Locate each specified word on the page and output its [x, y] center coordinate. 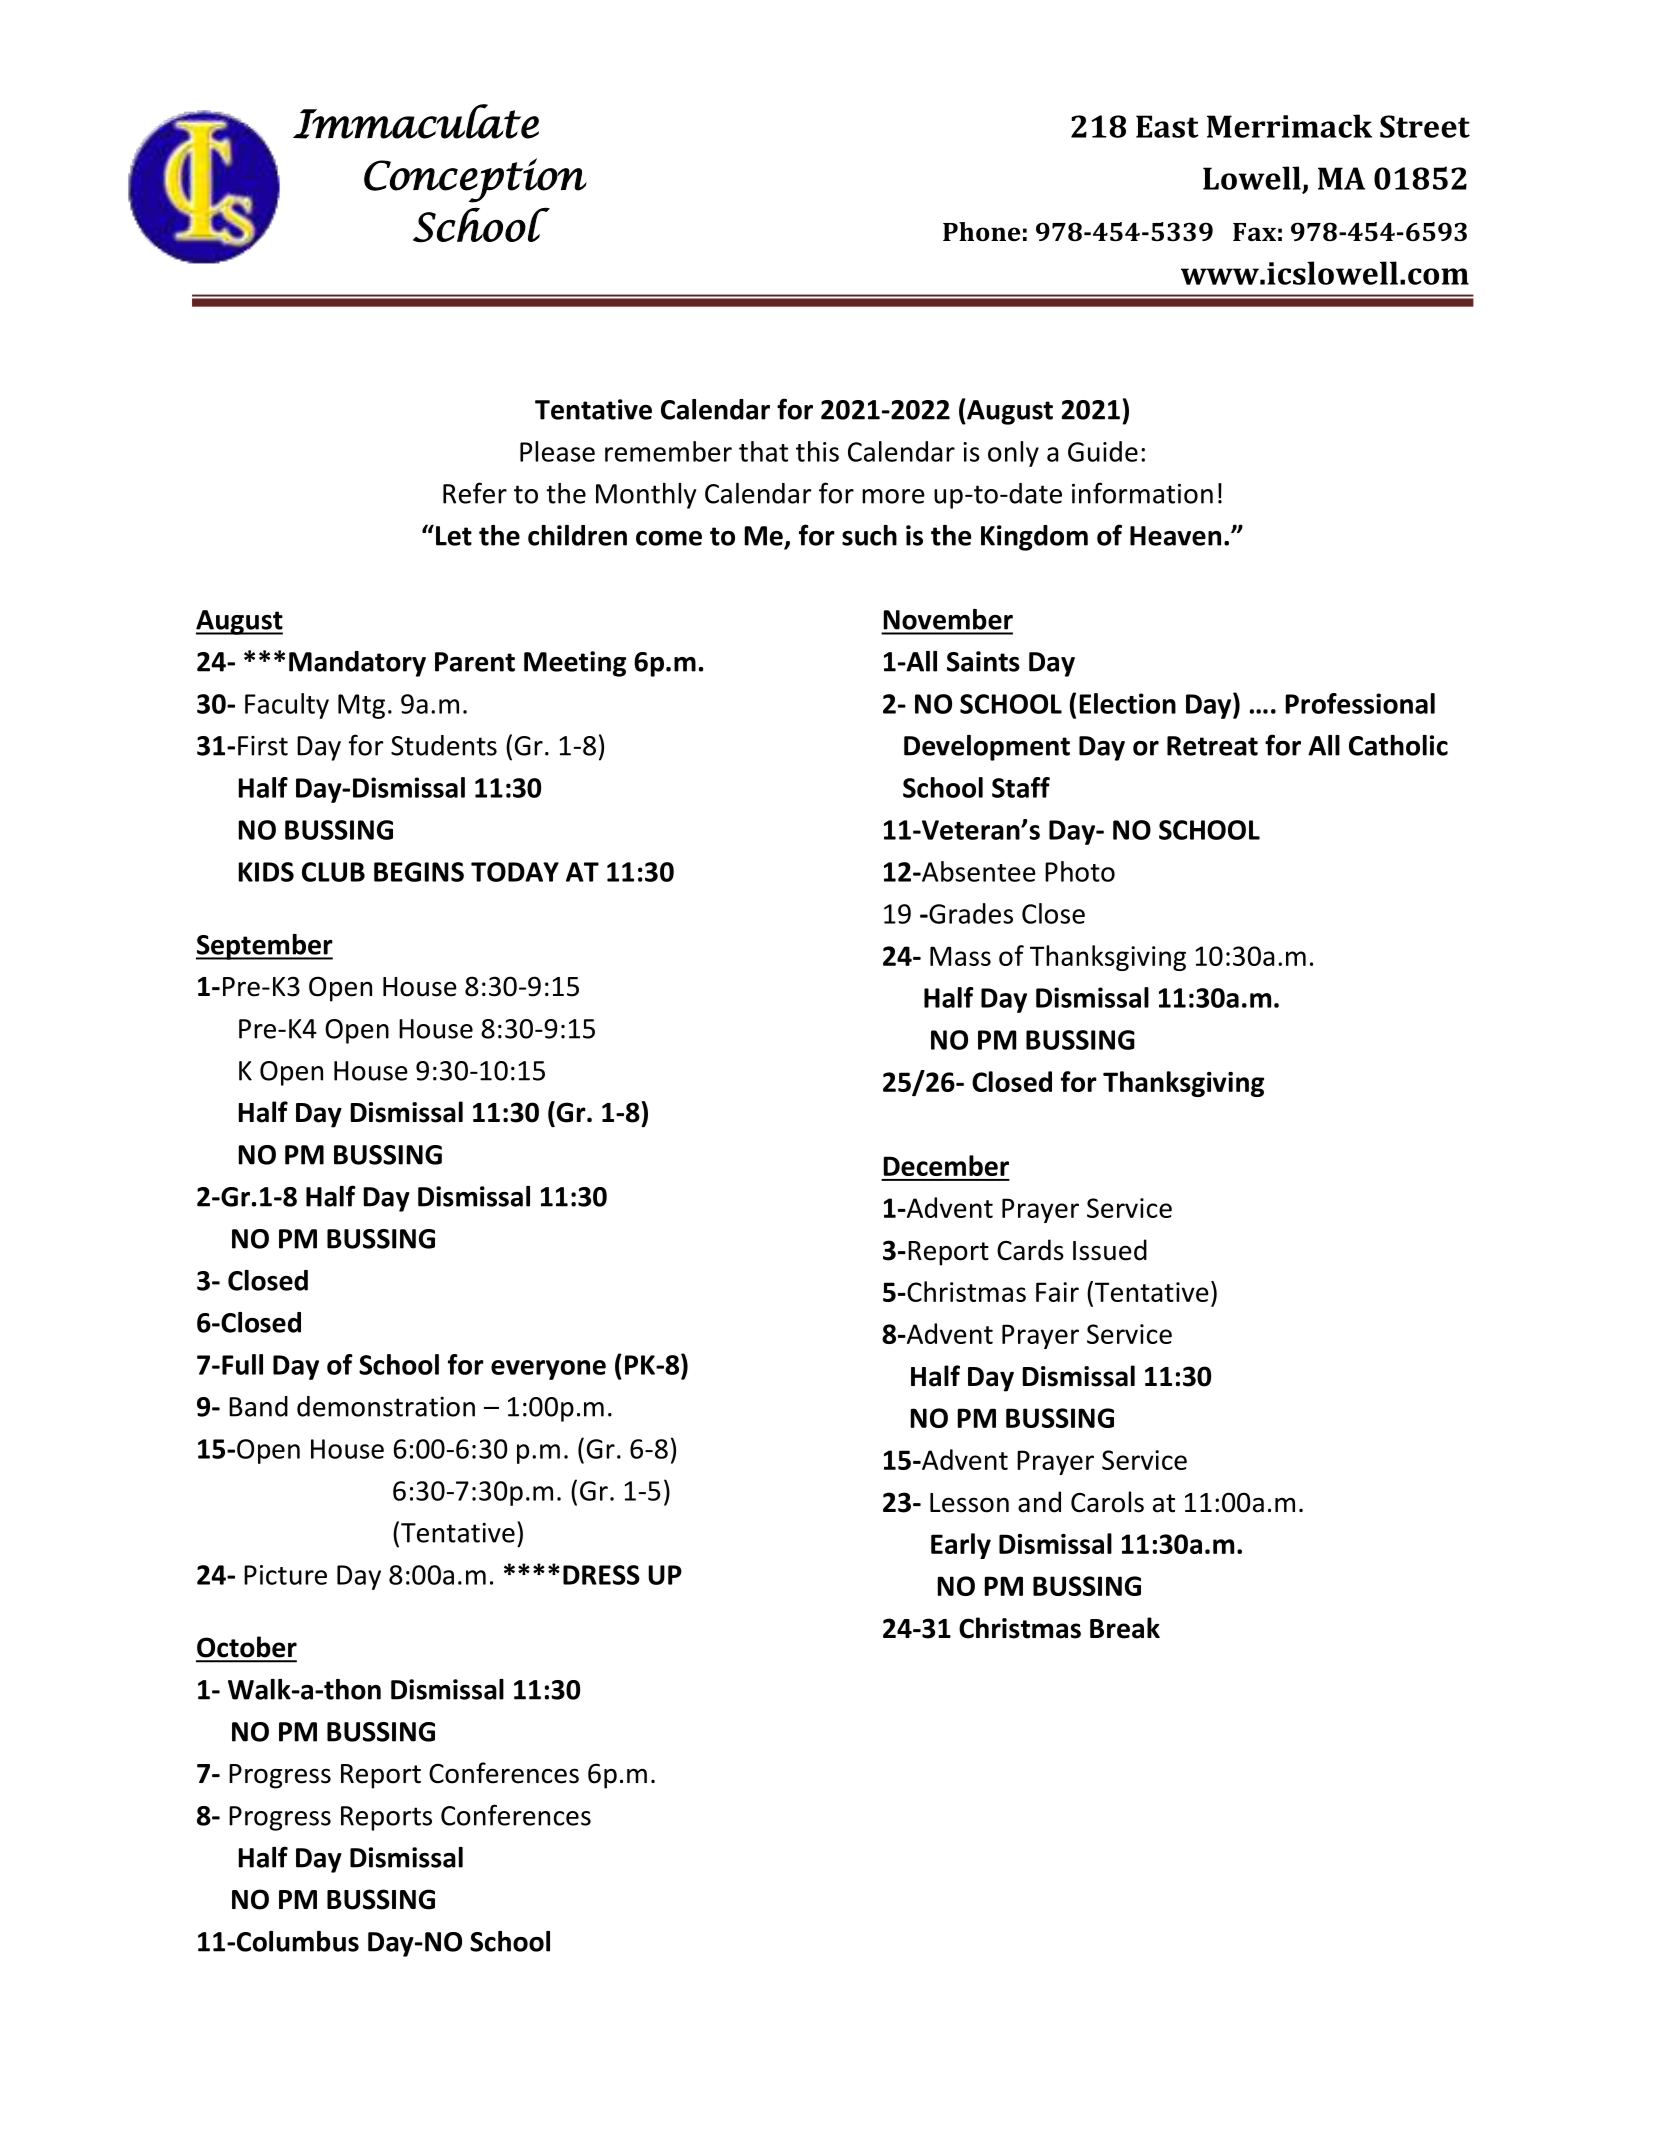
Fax [1254, 232]
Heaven [1175, 536]
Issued [1110, 1250]
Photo [1080, 871]
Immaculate [416, 121]
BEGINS [419, 872]
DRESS [601, 1575]
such [869, 535]
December [946, 1165]
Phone [981, 232]
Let [454, 536]
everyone [548, 1370]
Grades [970, 913]
